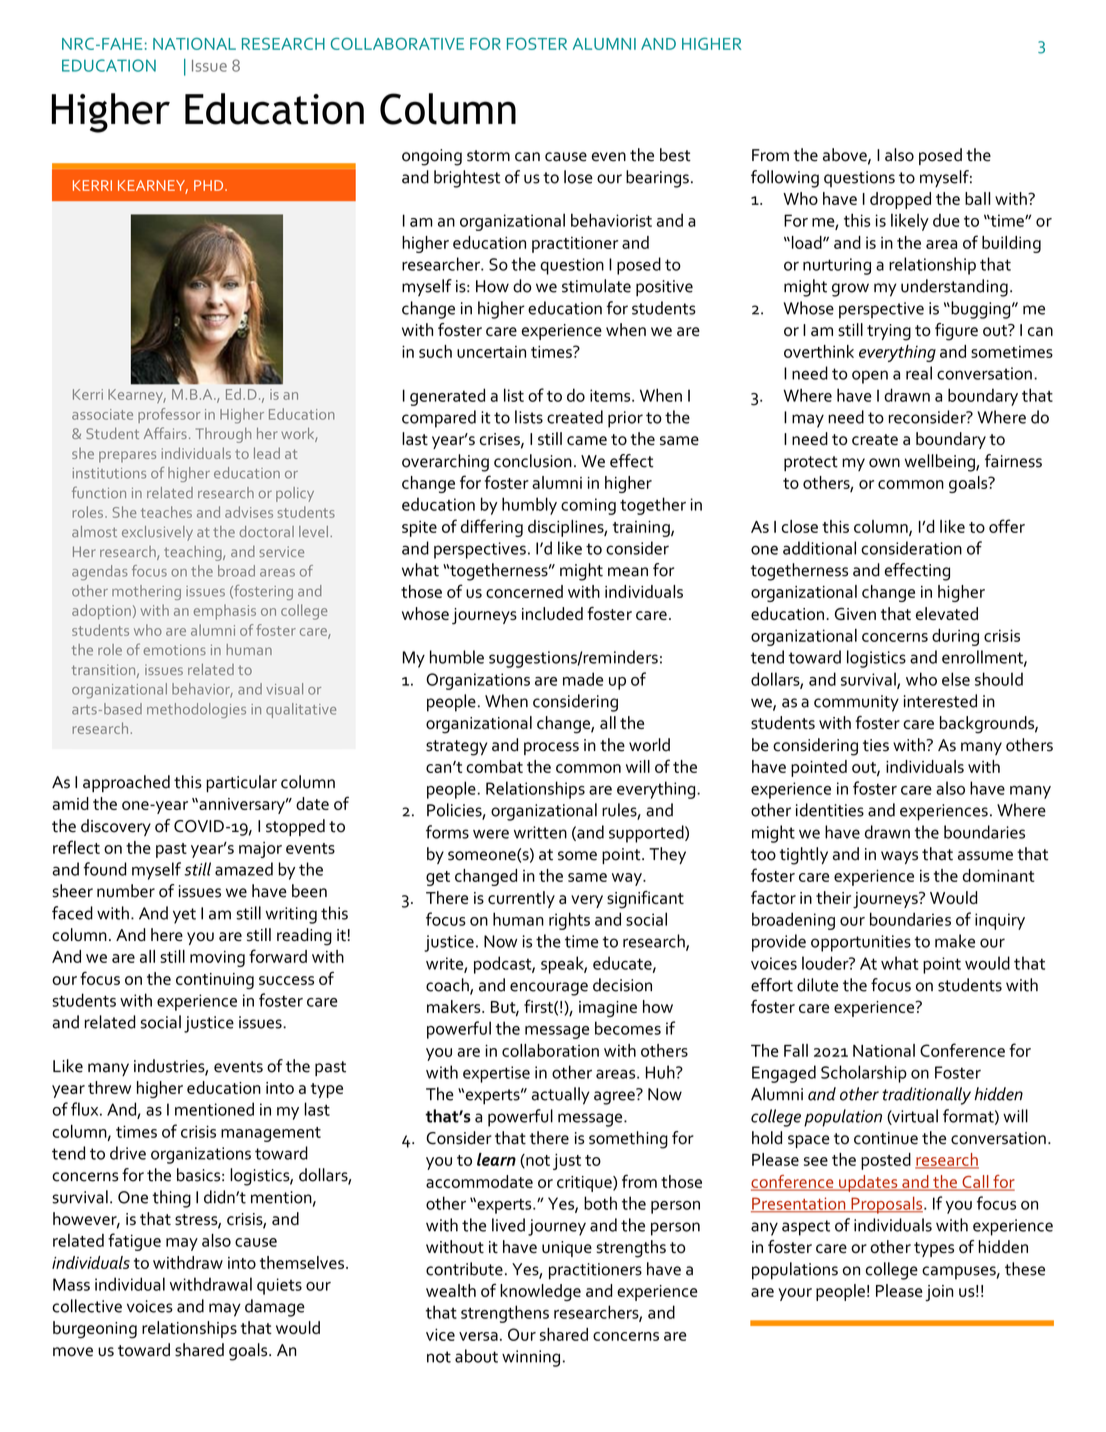 This image has width=1106, height=1432. What do you see at coordinates (488, 156) in the image?
I see `storm` at bounding box center [488, 156].
